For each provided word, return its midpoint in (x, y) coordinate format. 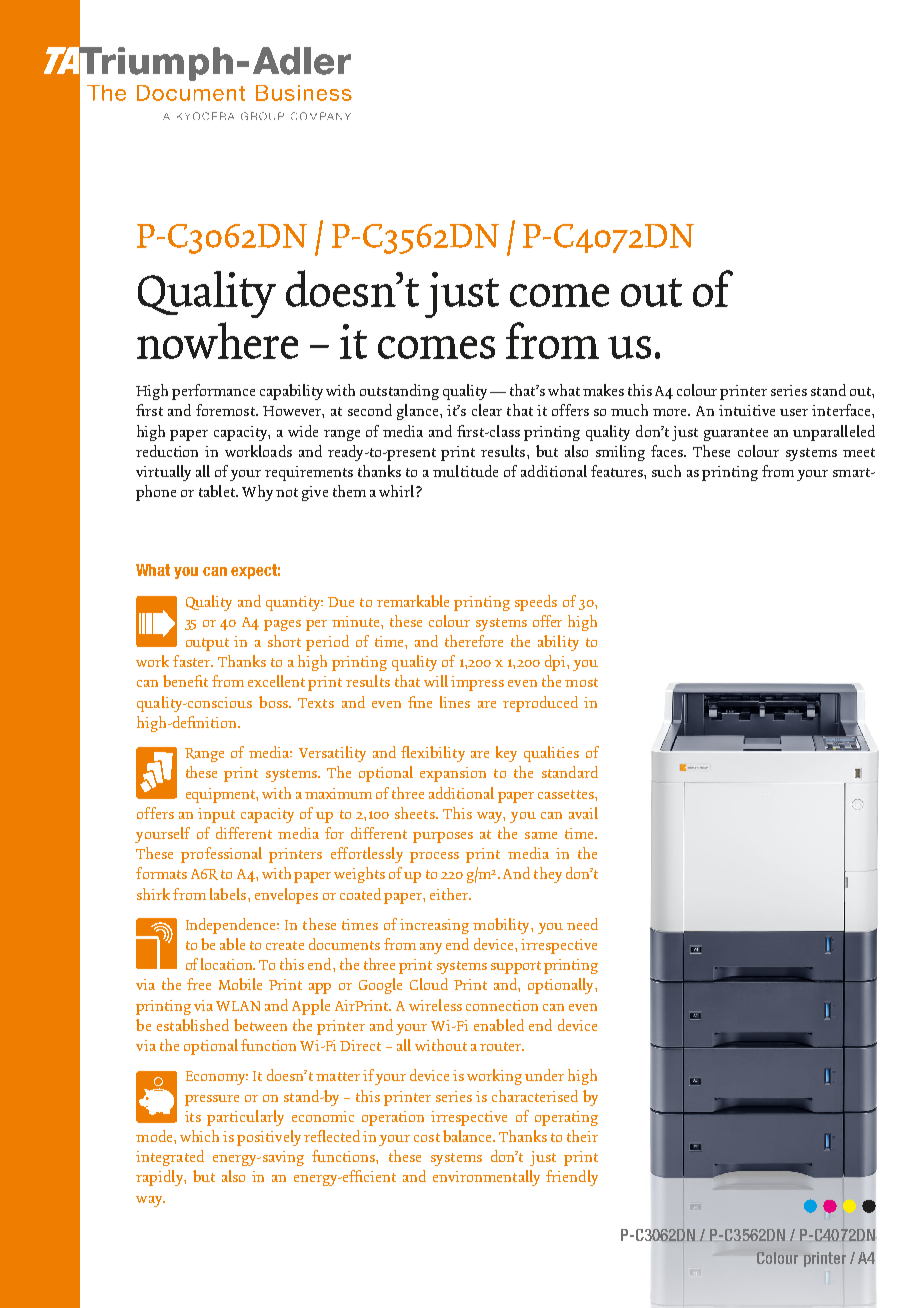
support (516, 967)
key (506, 754)
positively (269, 1138)
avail (583, 813)
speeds (536, 603)
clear (487, 410)
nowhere (217, 340)
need (582, 924)
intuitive (747, 410)
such (666, 471)
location (228, 964)
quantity (294, 603)
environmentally (486, 1178)
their (582, 1136)
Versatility (332, 754)
